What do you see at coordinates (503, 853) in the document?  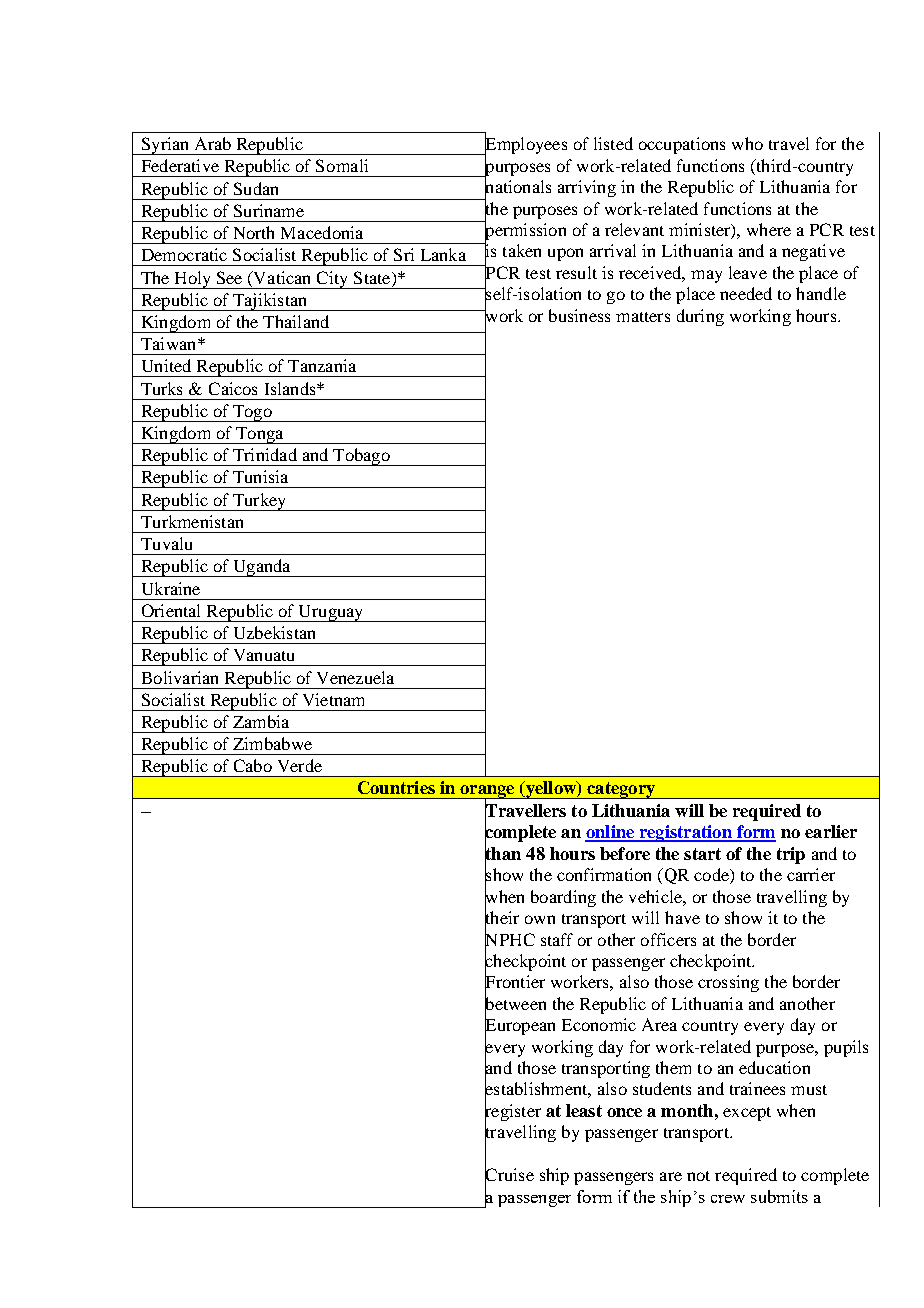 I see `than` at bounding box center [503, 853].
